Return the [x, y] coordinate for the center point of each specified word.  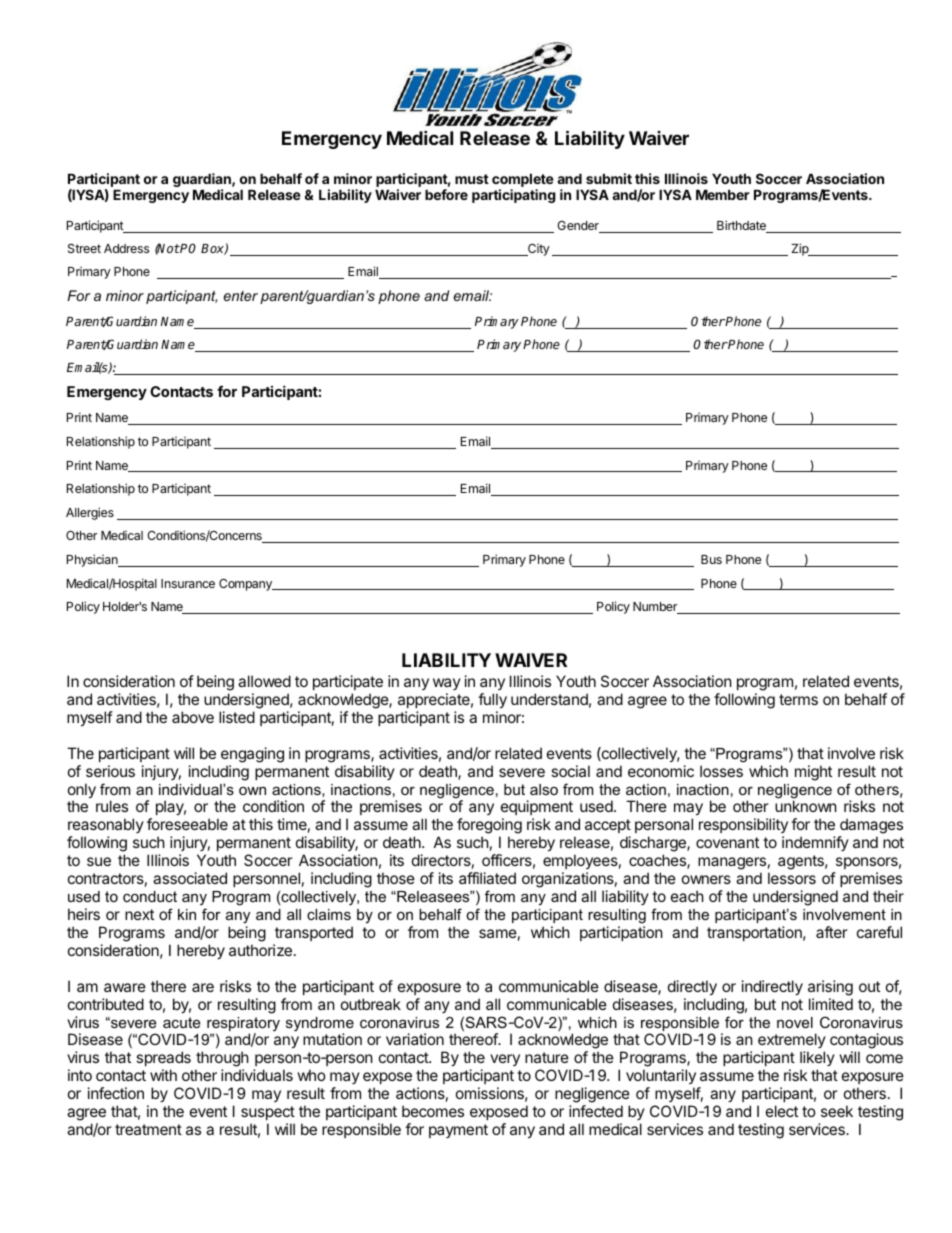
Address [126, 248]
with [163, 1075]
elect [782, 1111]
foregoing [489, 827]
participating [514, 196]
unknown [806, 806]
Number [656, 608]
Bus [711, 559]
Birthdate [742, 226]
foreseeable [187, 824]
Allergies [90, 513]
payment [458, 1131]
